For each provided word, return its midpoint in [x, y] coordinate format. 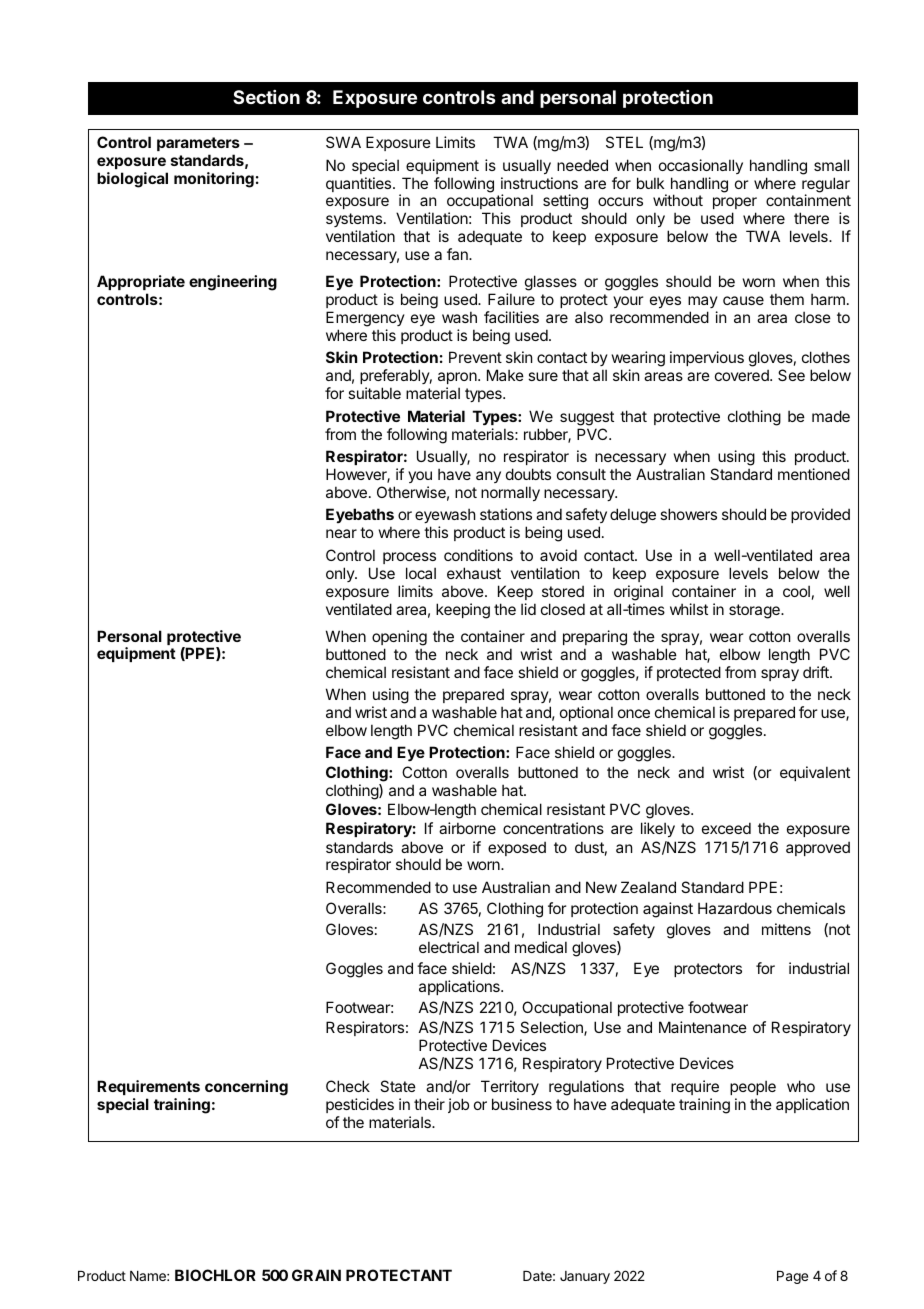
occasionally [701, 166]
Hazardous [735, 908]
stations [506, 514]
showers [688, 514]
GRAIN [316, 1275]
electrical [449, 947]
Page [792, 1277]
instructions [539, 183]
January [585, 1277]
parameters [198, 144]
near [341, 533]
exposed [517, 848]
